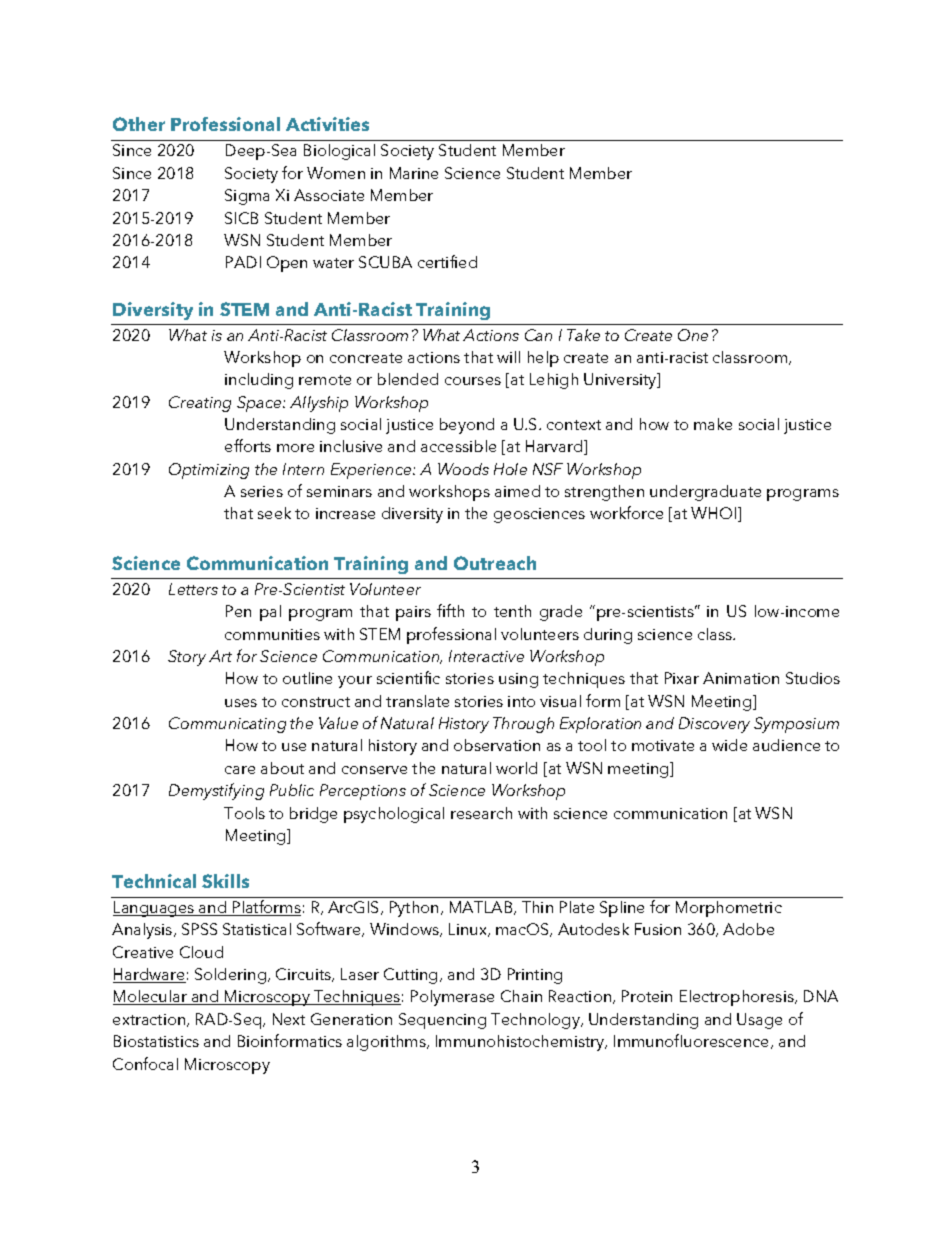 This screenshot has width=952, height=1233. What do you see at coordinates (262, 491) in the screenshot?
I see `series` at bounding box center [262, 491].
